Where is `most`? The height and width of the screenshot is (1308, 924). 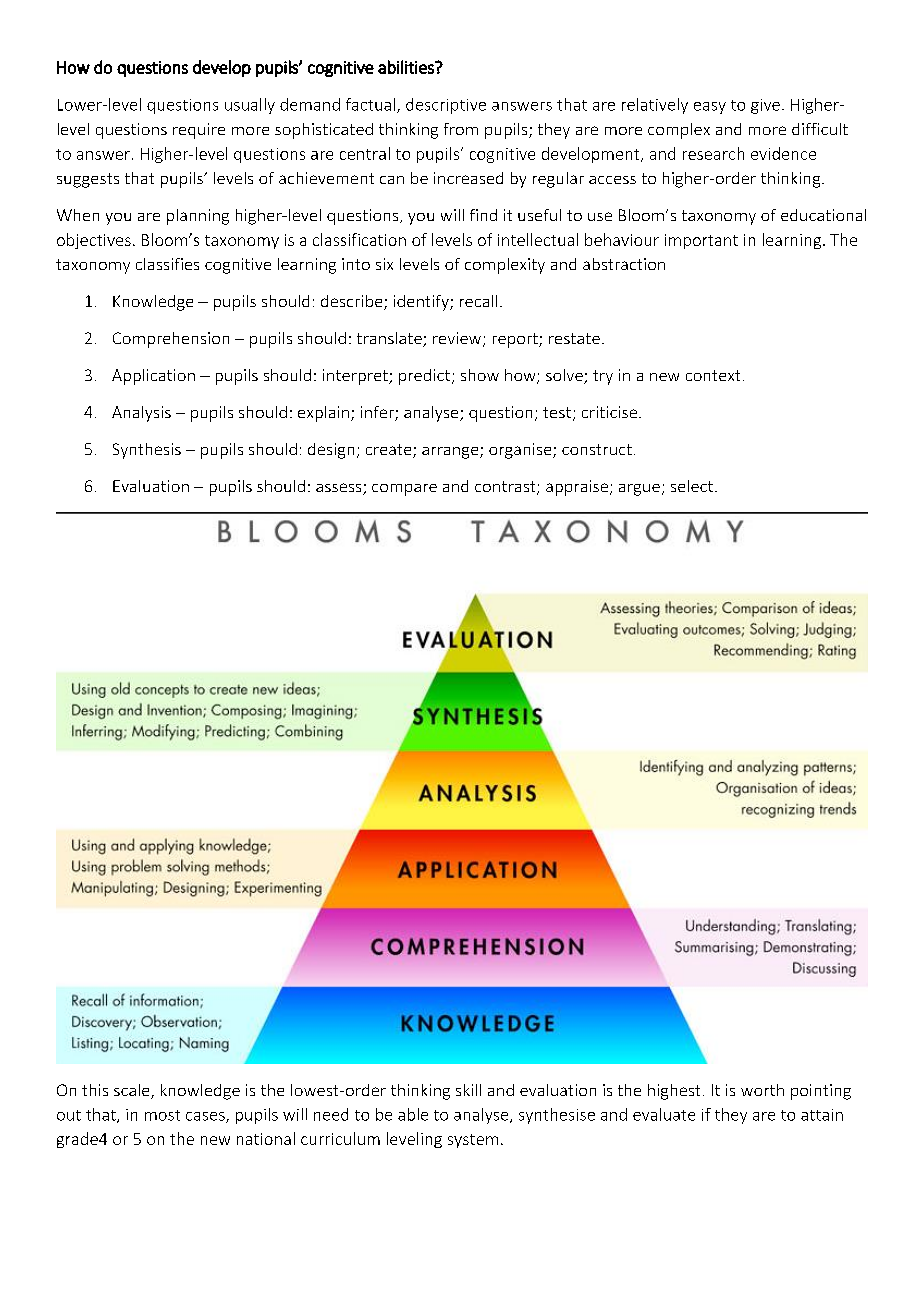
most is located at coordinates (162, 1115).
